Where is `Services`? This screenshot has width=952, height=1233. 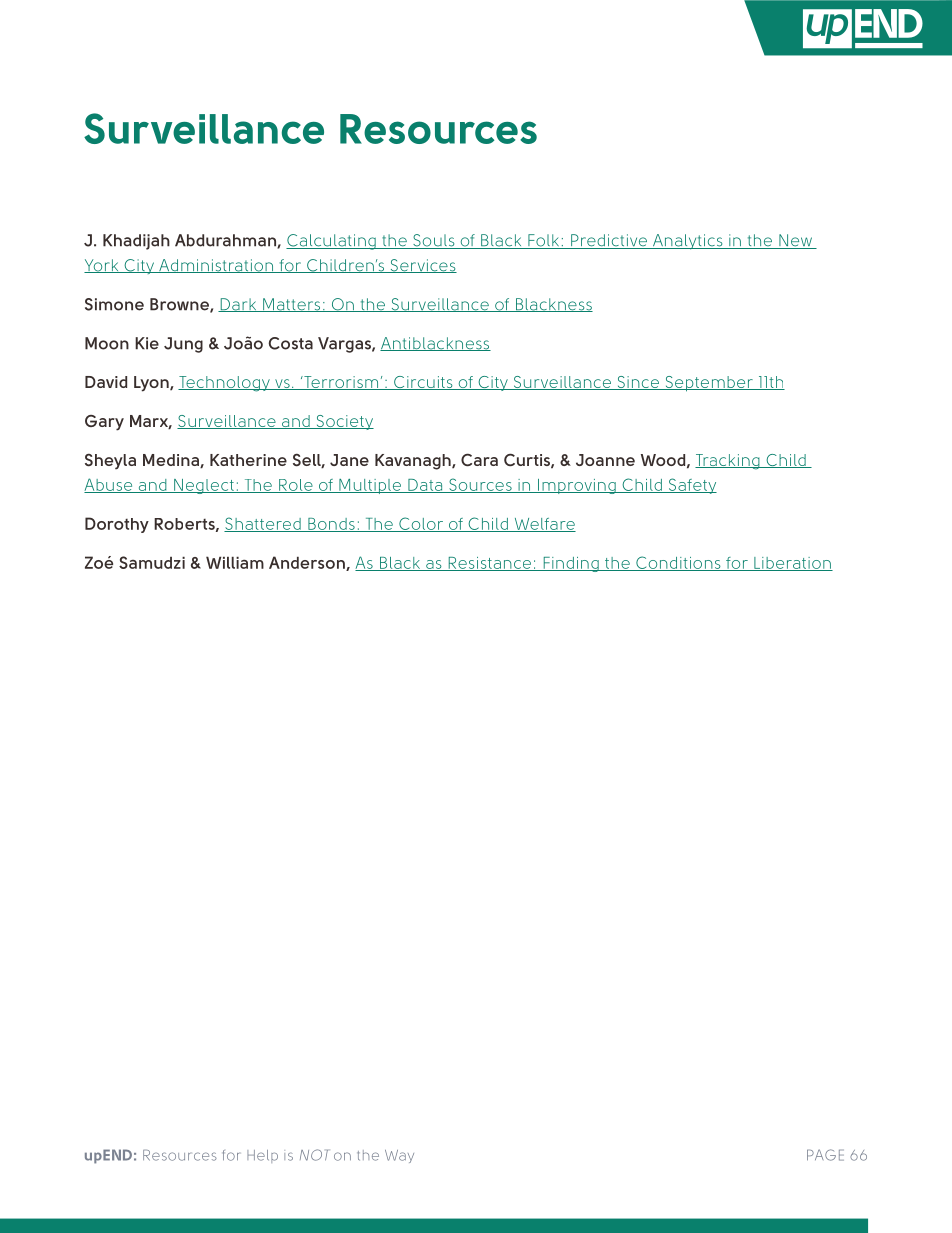 Services is located at coordinates (422, 266).
